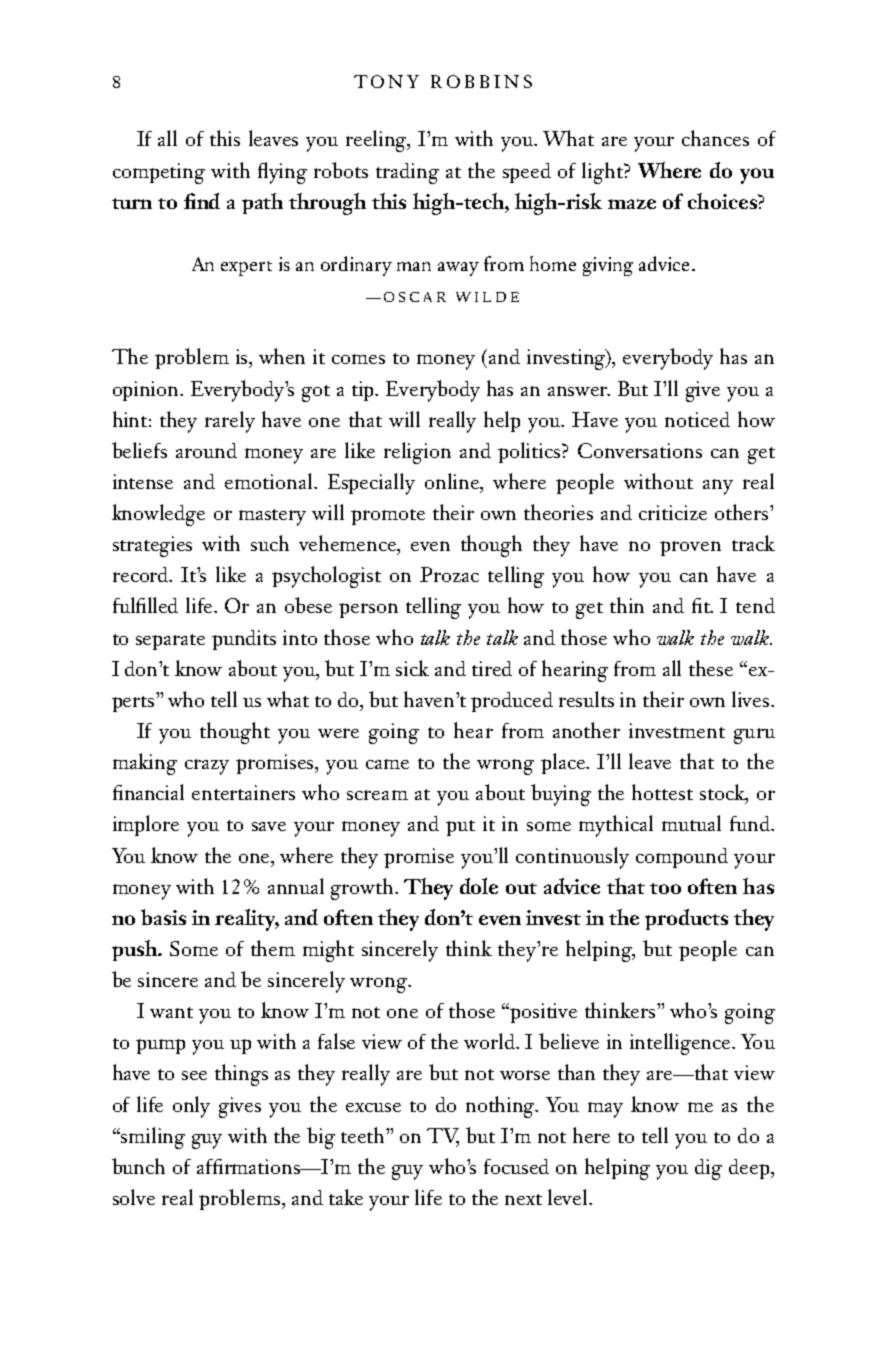 The image size is (896, 1345). I want to click on focused, so click(516, 1166).
